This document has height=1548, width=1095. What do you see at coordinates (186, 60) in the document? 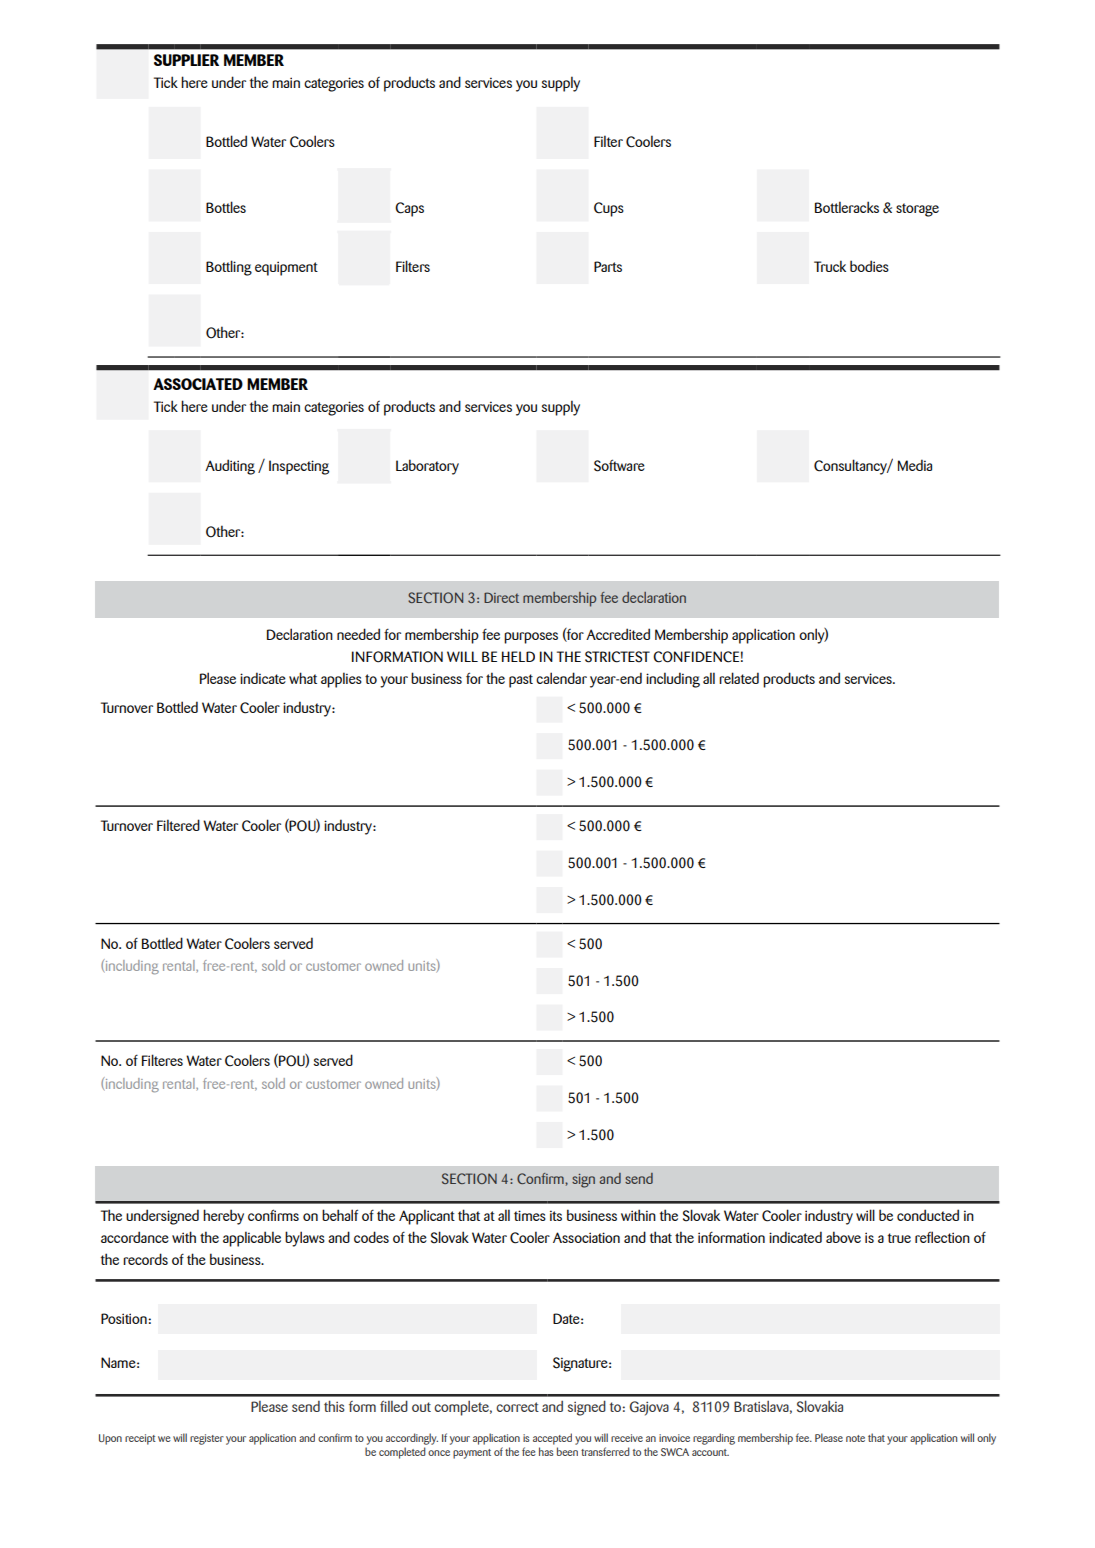
I see `SUPPLIER` at bounding box center [186, 60].
